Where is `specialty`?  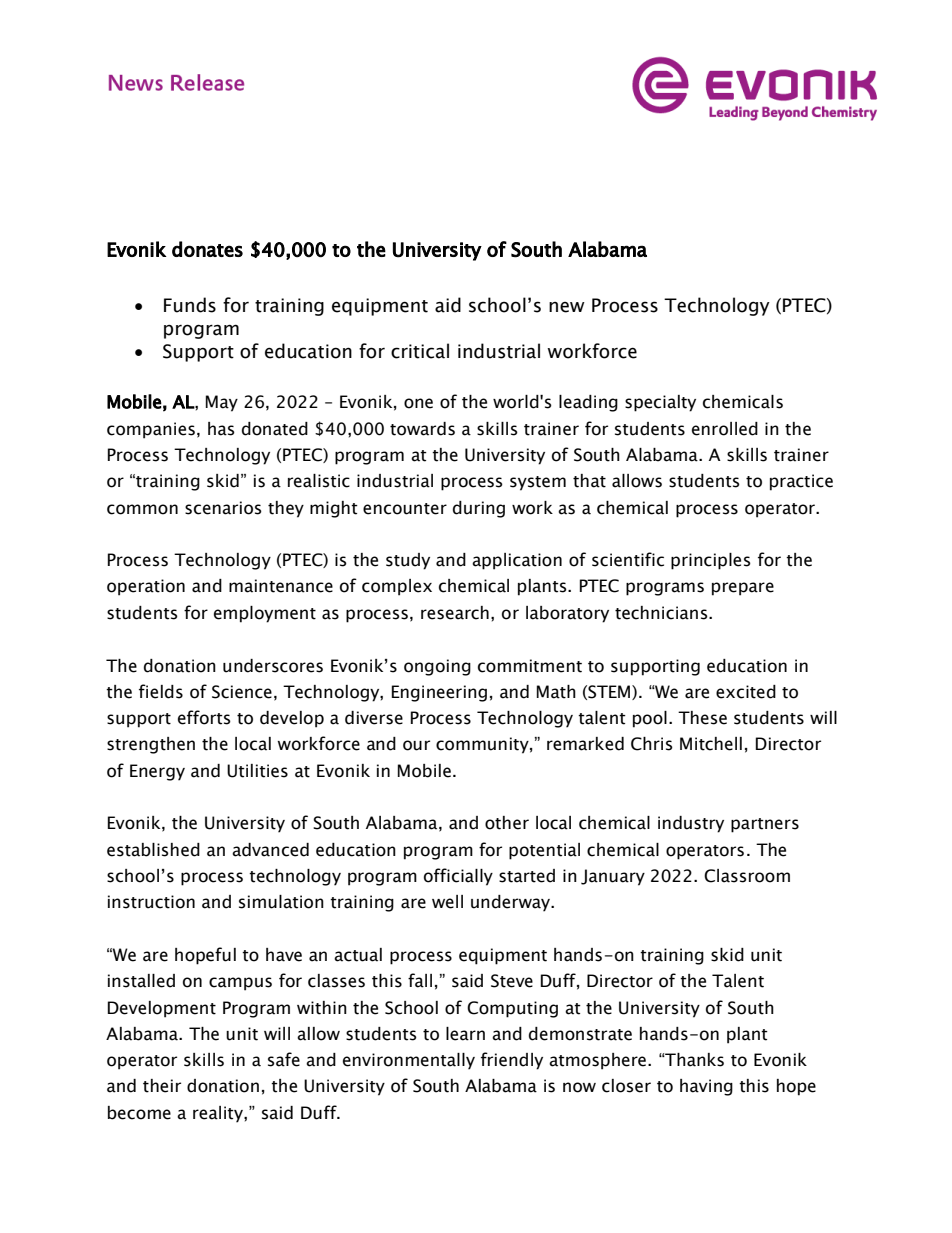 specialty is located at coordinates (660, 403).
